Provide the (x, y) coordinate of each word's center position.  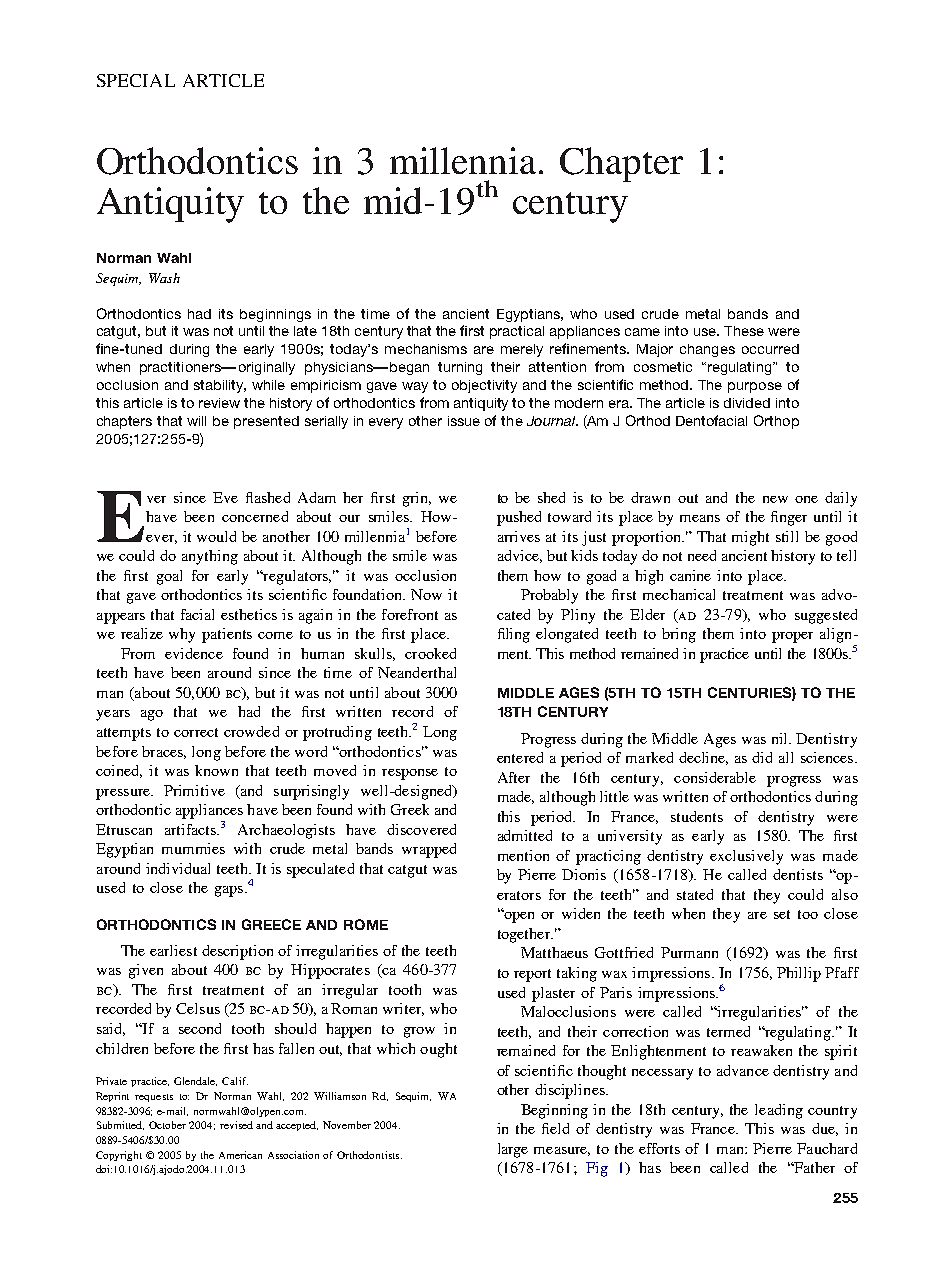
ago (152, 715)
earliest (173, 950)
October (167, 1125)
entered (520, 757)
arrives (519, 536)
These (744, 331)
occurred (770, 349)
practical (517, 332)
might (750, 538)
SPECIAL (136, 80)
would (216, 536)
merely (522, 350)
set (782, 914)
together (525, 935)
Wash (164, 278)
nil (781, 738)
